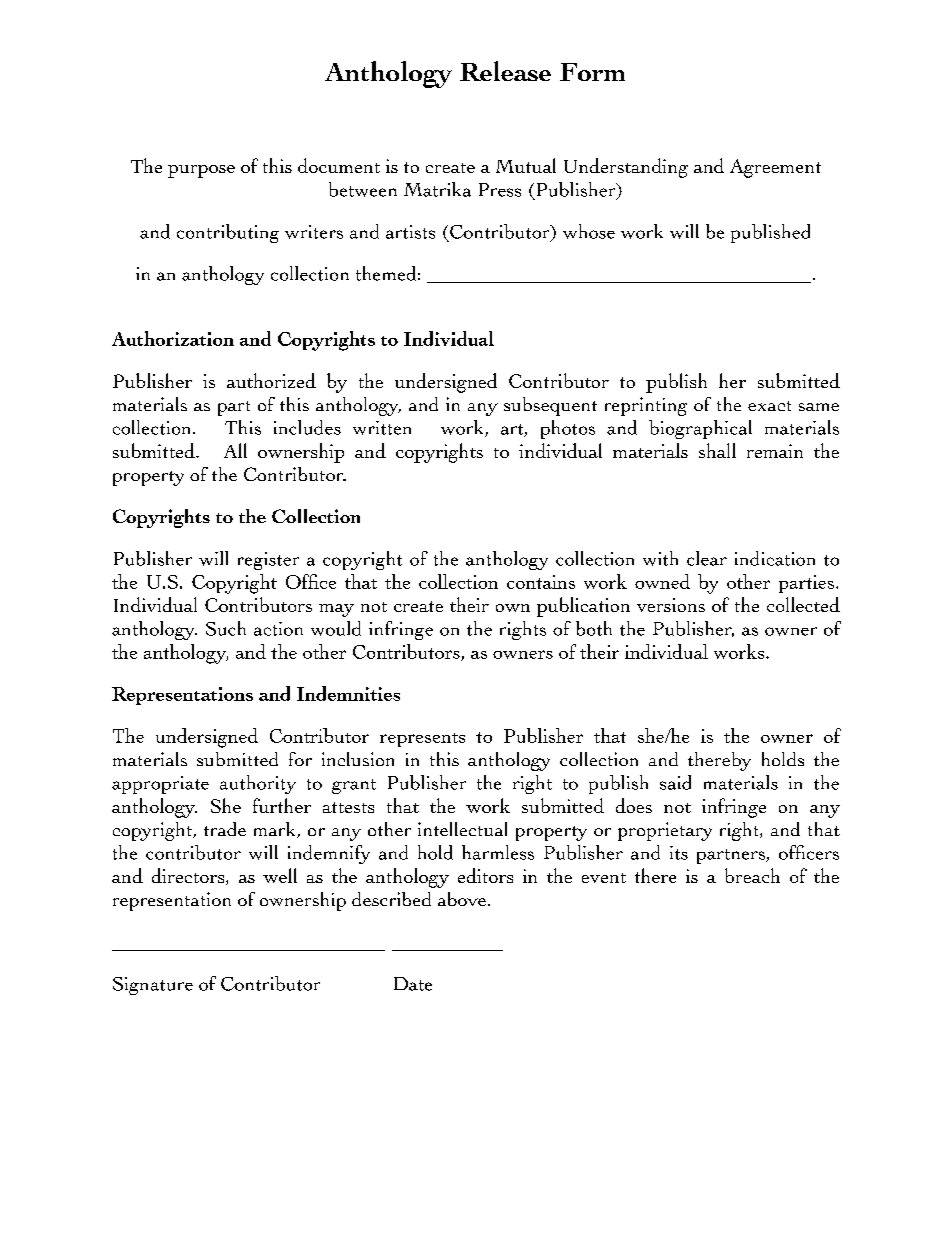  I want to click on register, so click(268, 561).
